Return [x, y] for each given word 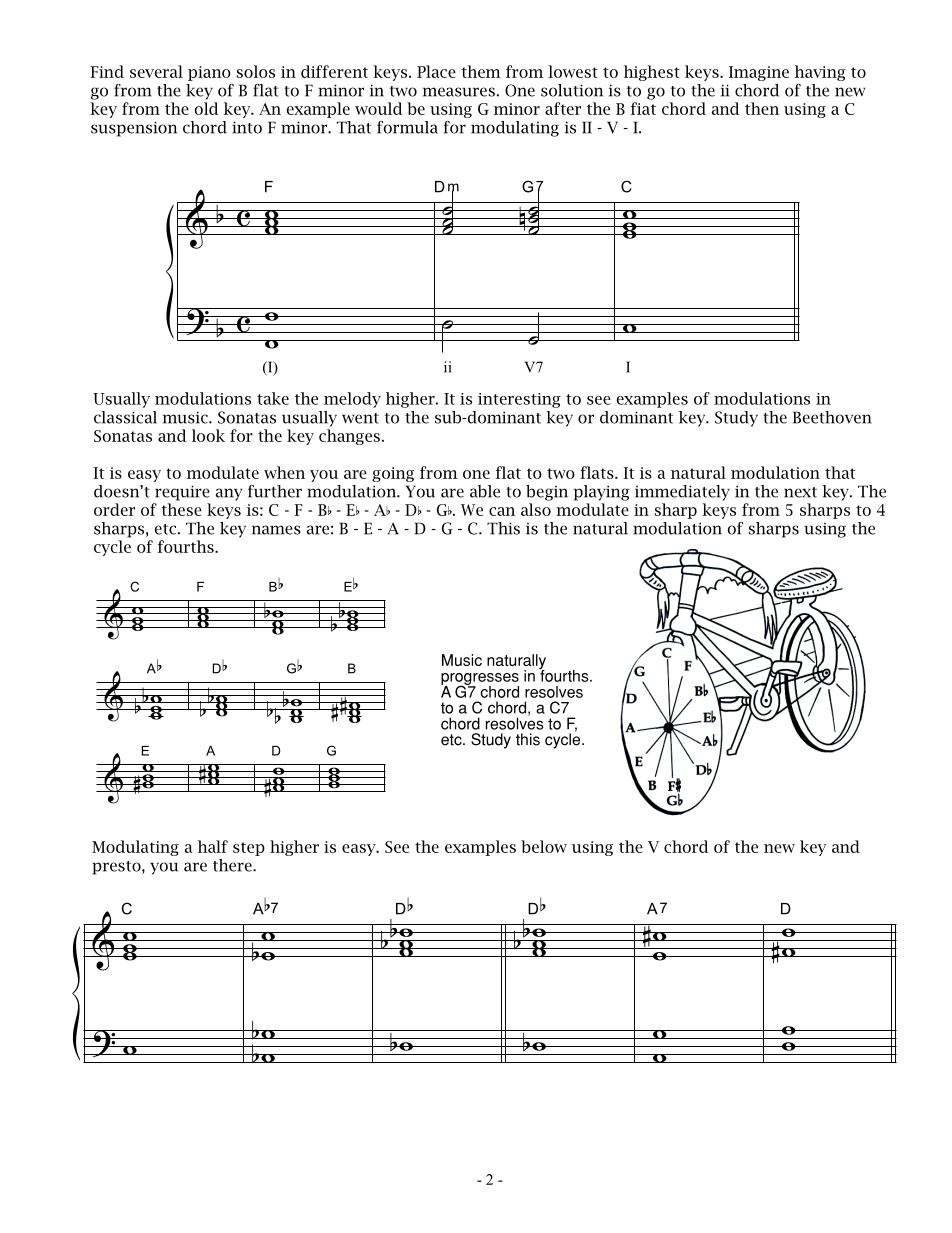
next [800, 492]
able [485, 491]
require [182, 493]
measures [459, 92]
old [206, 108]
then [762, 108]
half [213, 846]
